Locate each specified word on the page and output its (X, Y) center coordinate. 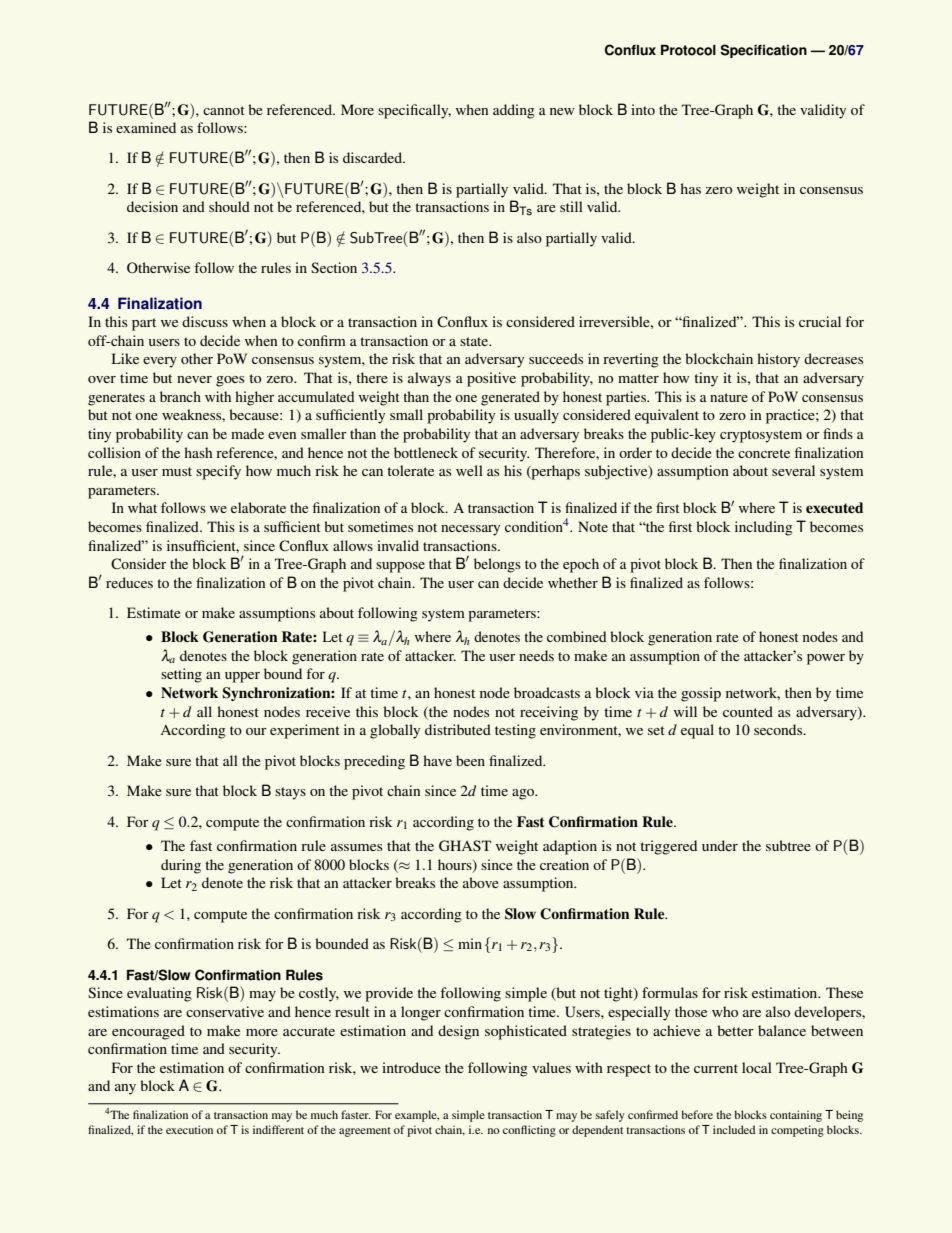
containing (796, 1116)
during (181, 866)
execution (189, 1129)
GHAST (465, 846)
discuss (205, 321)
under (720, 845)
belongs (497, 565)
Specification (763, 51)
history (778, 360)
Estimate (154, 612)
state (475, 341)
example (417, 1116)
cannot (224, 110)
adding (514, 111)
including (763, 528)
